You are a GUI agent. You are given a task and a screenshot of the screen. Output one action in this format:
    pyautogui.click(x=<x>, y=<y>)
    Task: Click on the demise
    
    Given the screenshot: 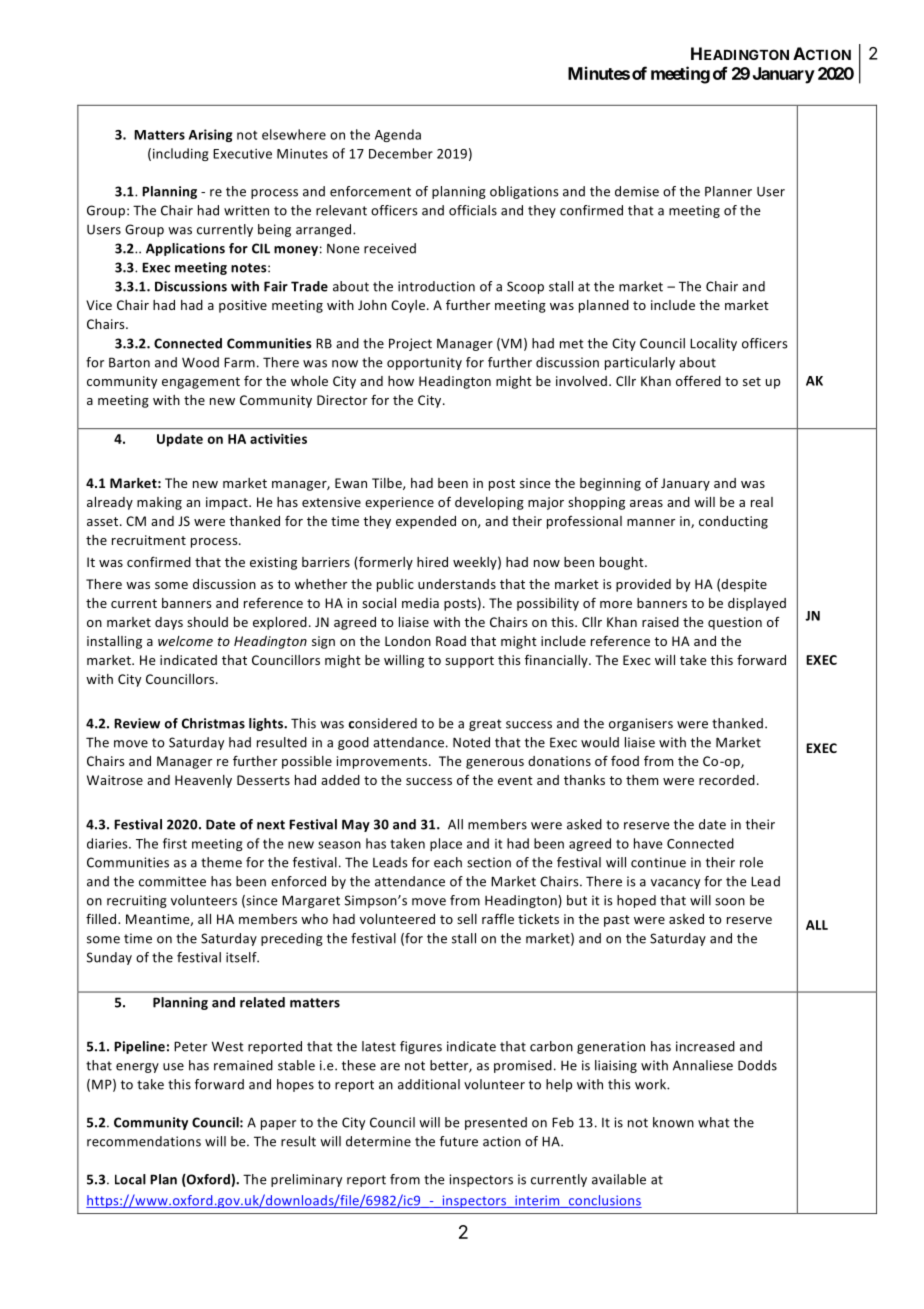 What is the action you would take?
    pyautogui.click(x=637, y=191)
